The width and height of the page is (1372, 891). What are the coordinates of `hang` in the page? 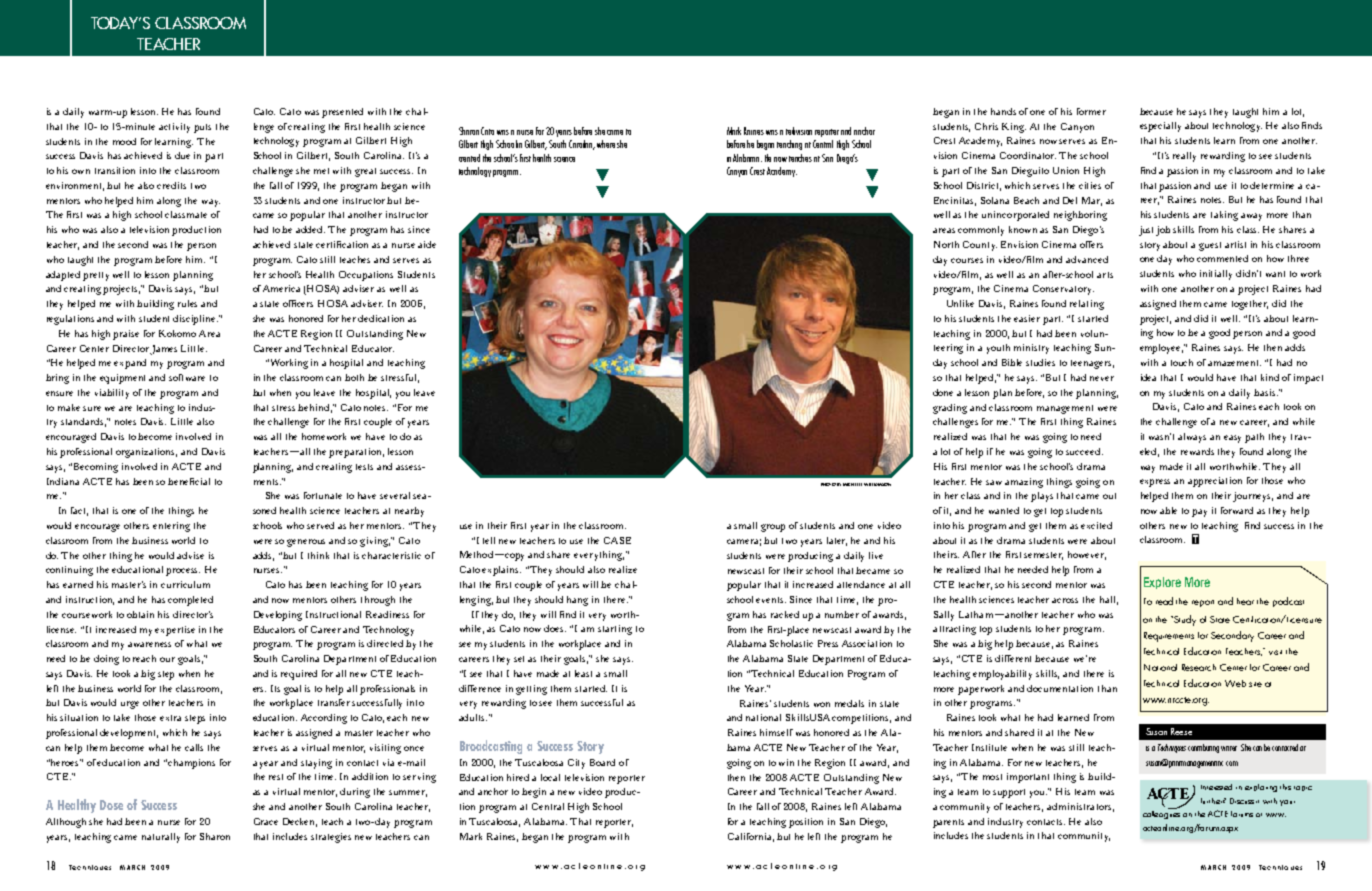 It's located at (577, 601).
